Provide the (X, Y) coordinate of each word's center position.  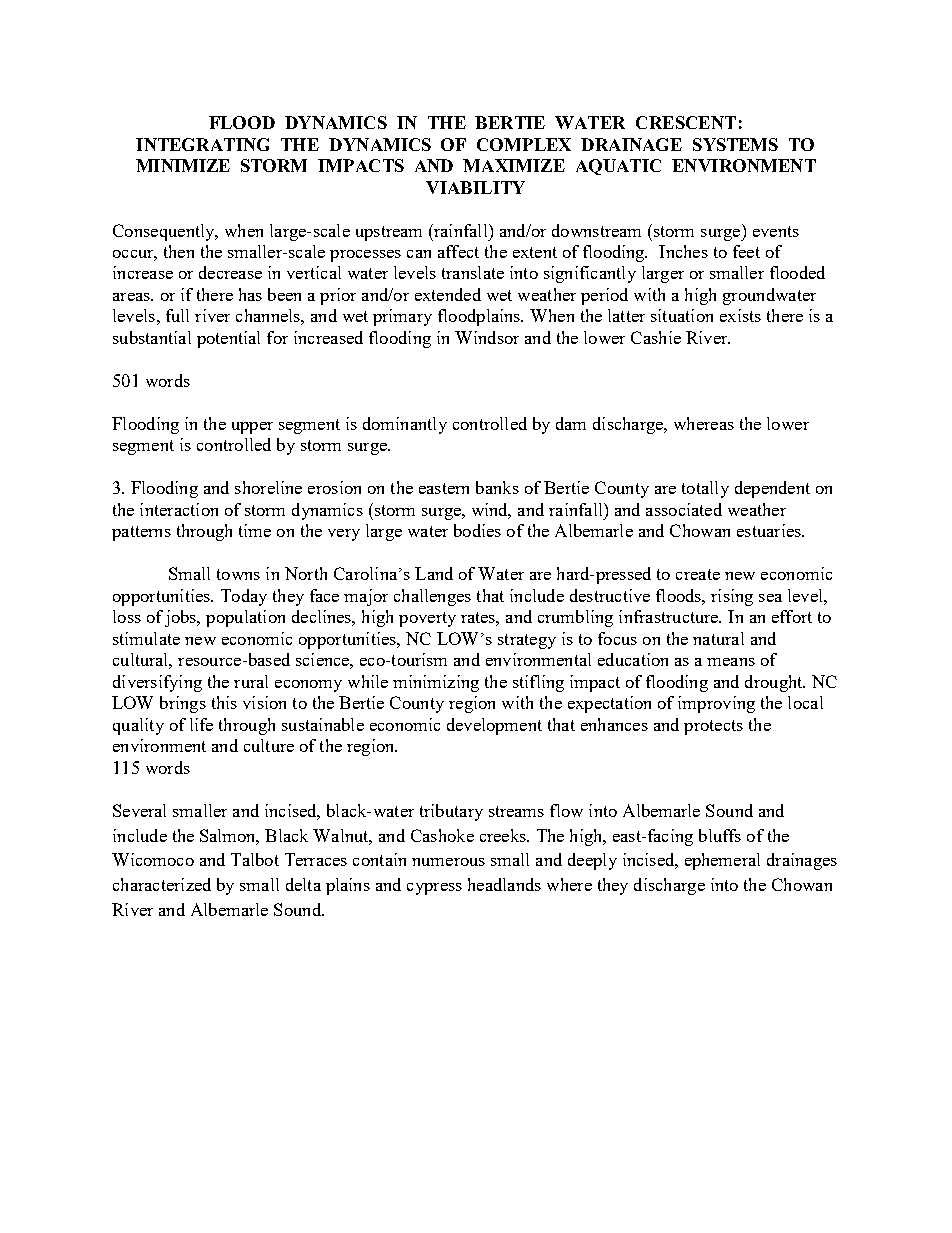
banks (497, 487)
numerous (448, 862)
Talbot (255, 859)
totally (705, 489)
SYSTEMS (735, 144)
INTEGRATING (202, 144)
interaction (179, 509)
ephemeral (722, 861)
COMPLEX (524, 144)
